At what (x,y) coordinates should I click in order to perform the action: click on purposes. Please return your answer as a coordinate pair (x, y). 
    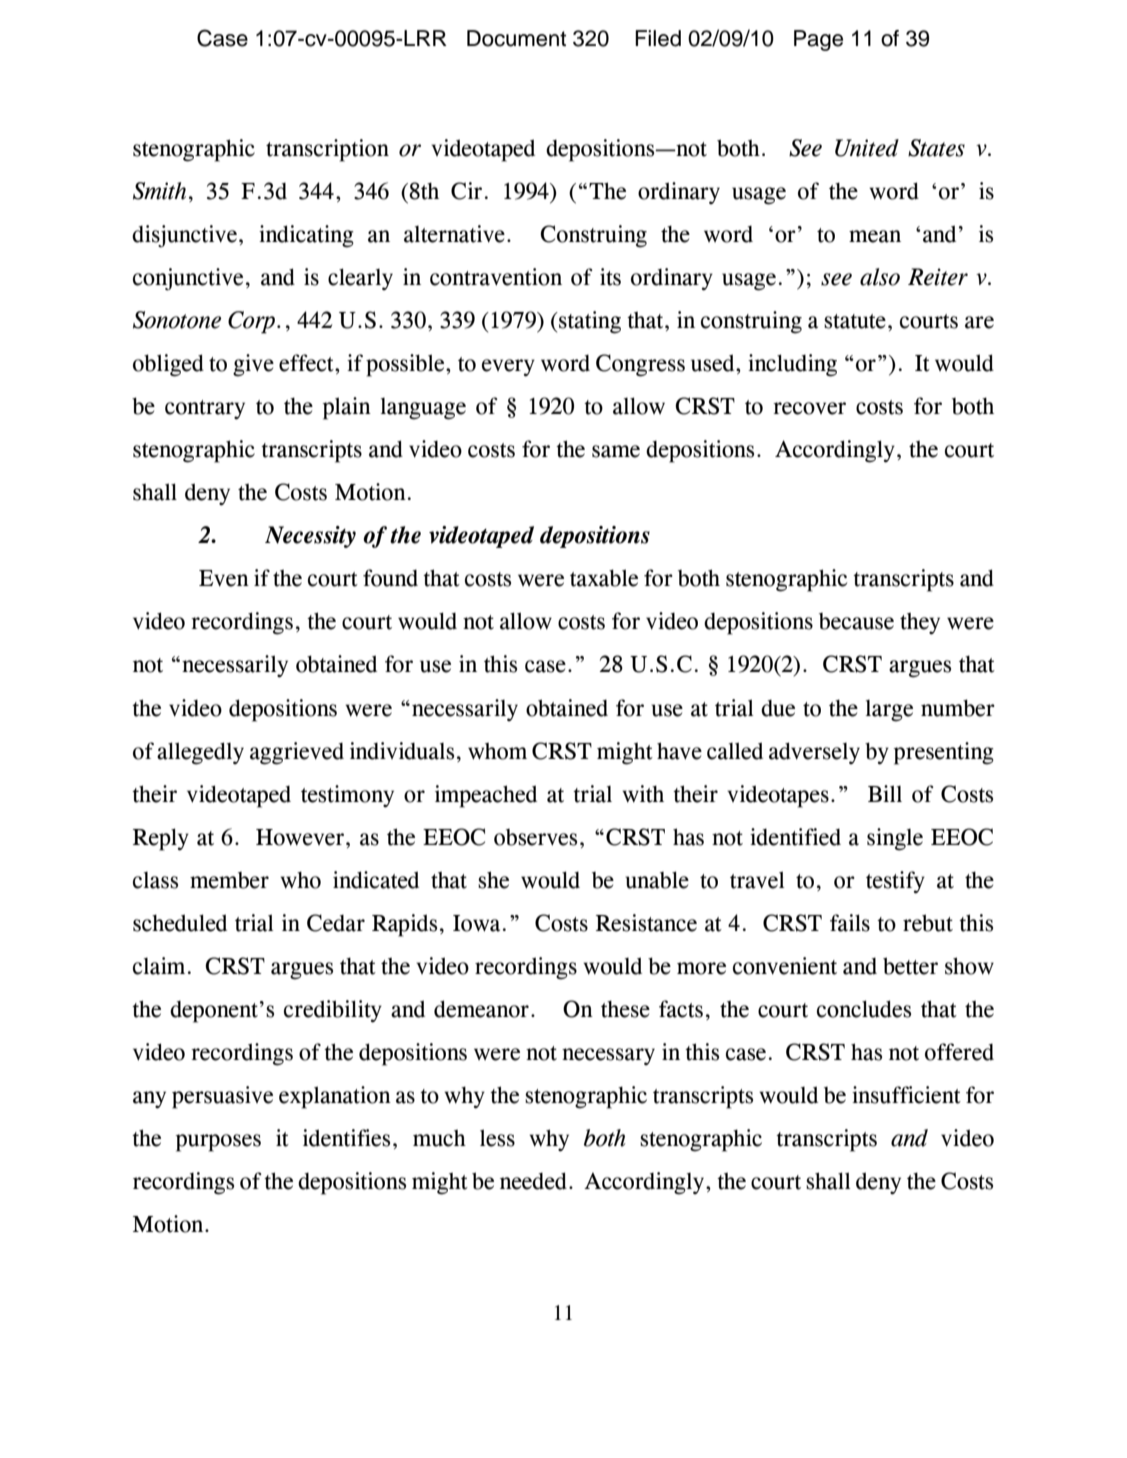
    Looking at the image, I should click on (218, 1143).
